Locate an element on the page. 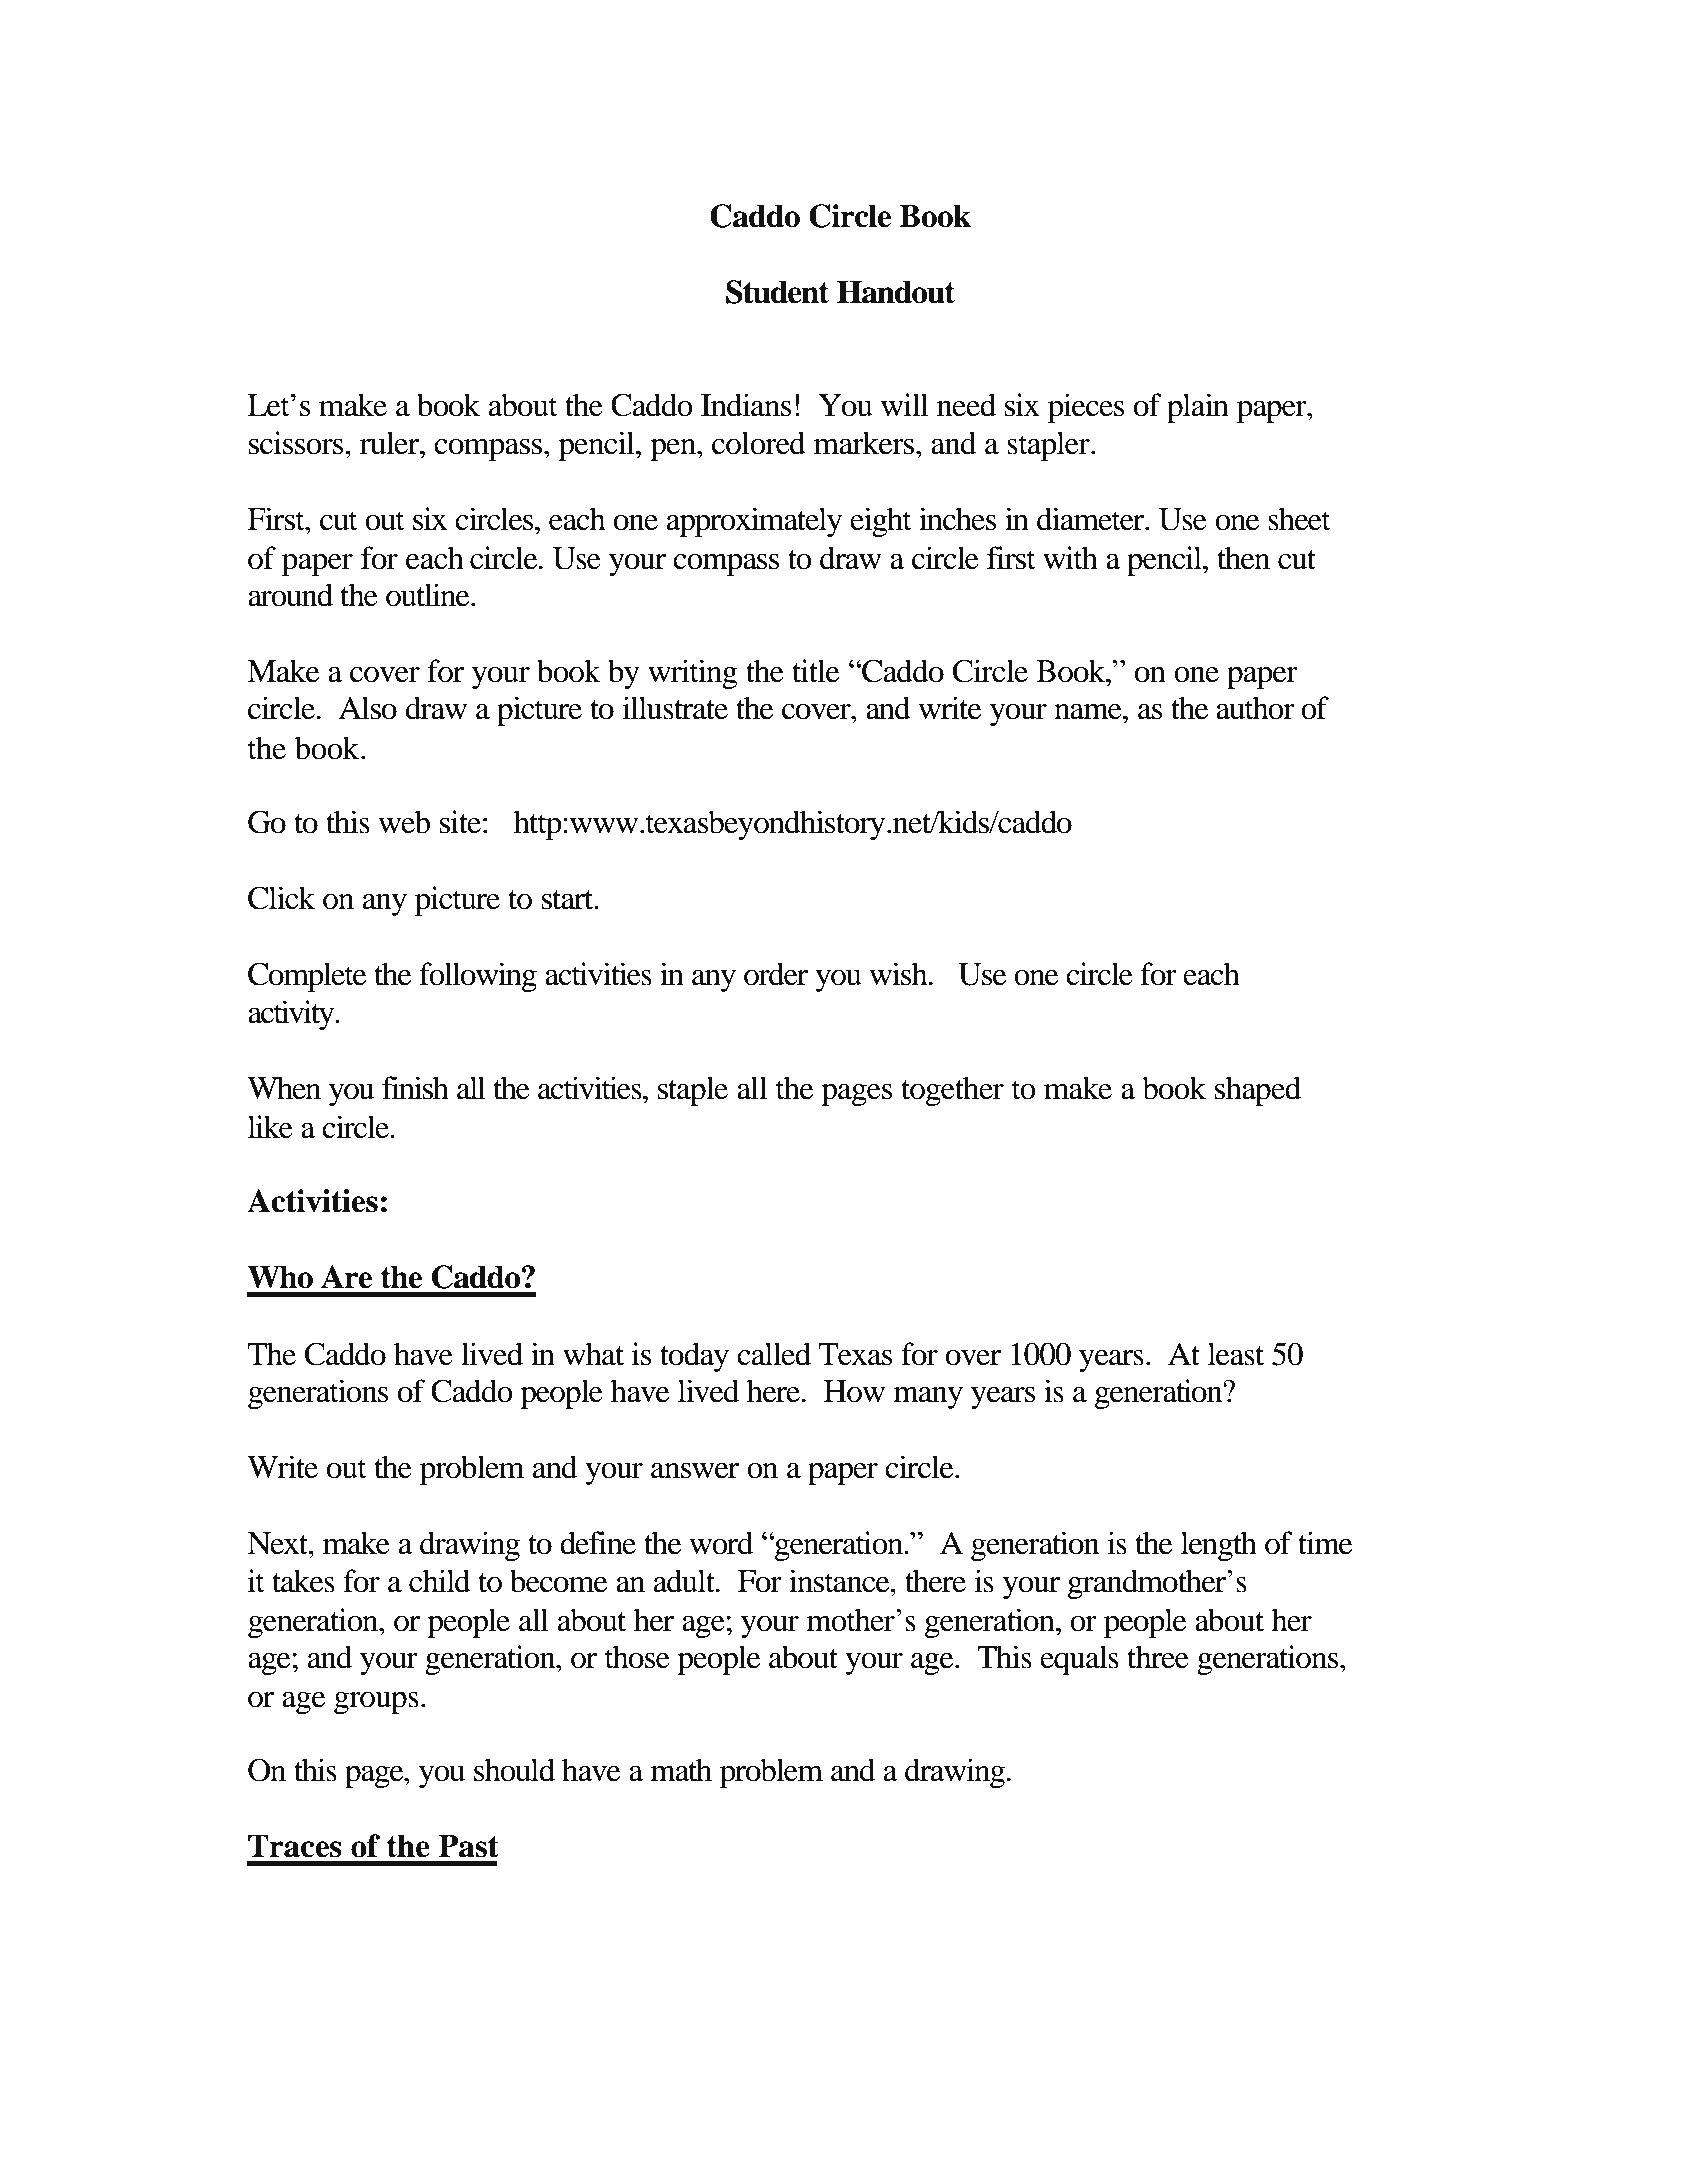 Image resolution: width=1682 pixels, height=2177 pixels. Past is located at coordinates (468, 1846).
